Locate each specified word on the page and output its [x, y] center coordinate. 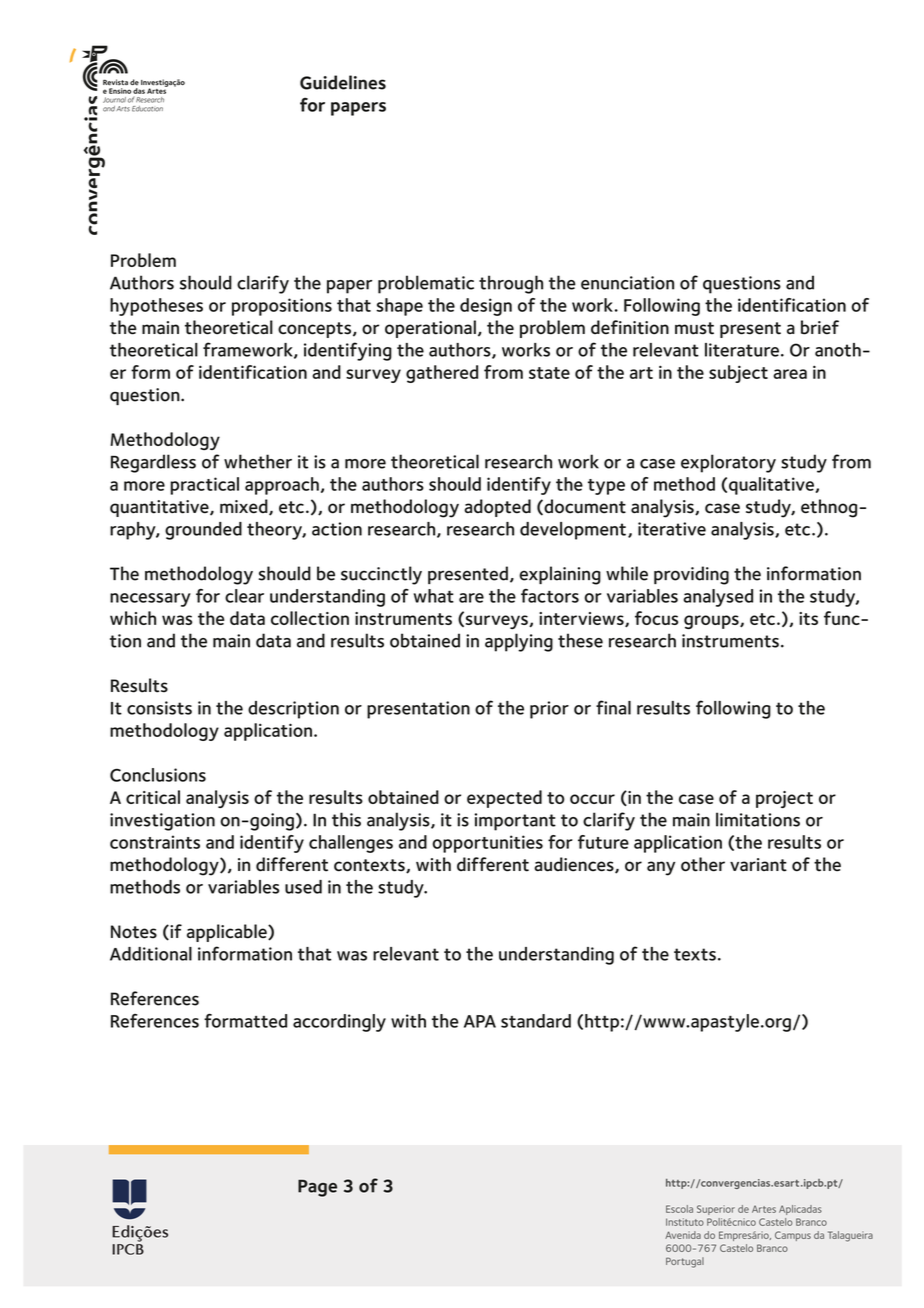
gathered [442, 374]
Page [317, 1188]
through [511, 284]
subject [738, 374]
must [694, 328]
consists [159, 708]
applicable [228, 933]
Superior [716, 1210]
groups [712, 622]
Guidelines [343, 82]
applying [519, 642]
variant [758, 865]
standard [536, 1021]
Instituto [685, 1222]
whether [258, 461]
